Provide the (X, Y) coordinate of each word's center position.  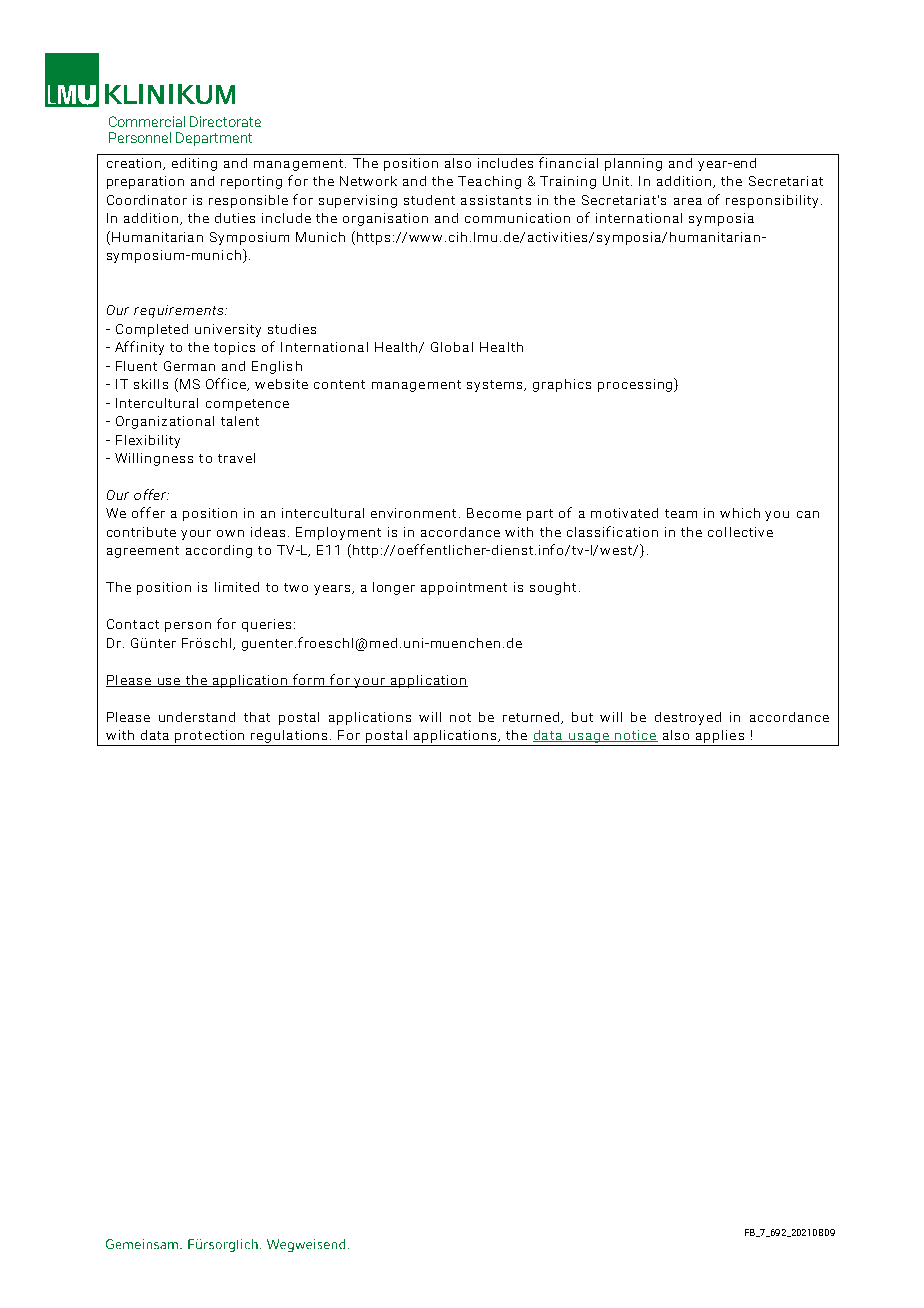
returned (532, 718)
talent (240, 421)
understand (197, 717)
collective (740, 532)
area (688, 201)
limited (237, 587)
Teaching (489, 182)
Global (452, 347)
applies (720, 736)
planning (633, 164)
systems (496, 386)
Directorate (225, 121)
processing (636, 385)
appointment (464, 588)
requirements (180, 311)
